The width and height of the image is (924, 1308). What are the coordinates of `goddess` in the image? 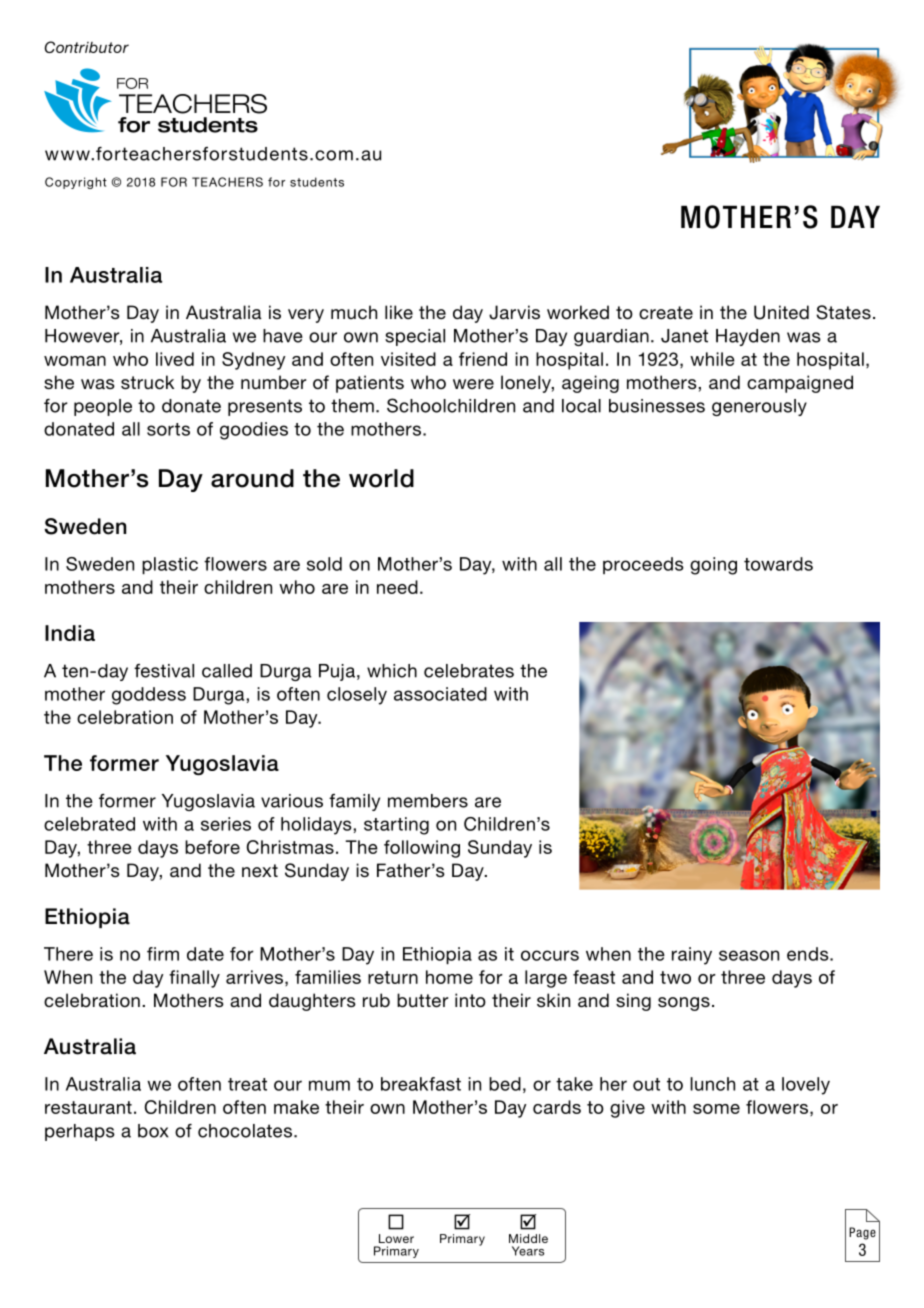 It's located at (149, 696).
